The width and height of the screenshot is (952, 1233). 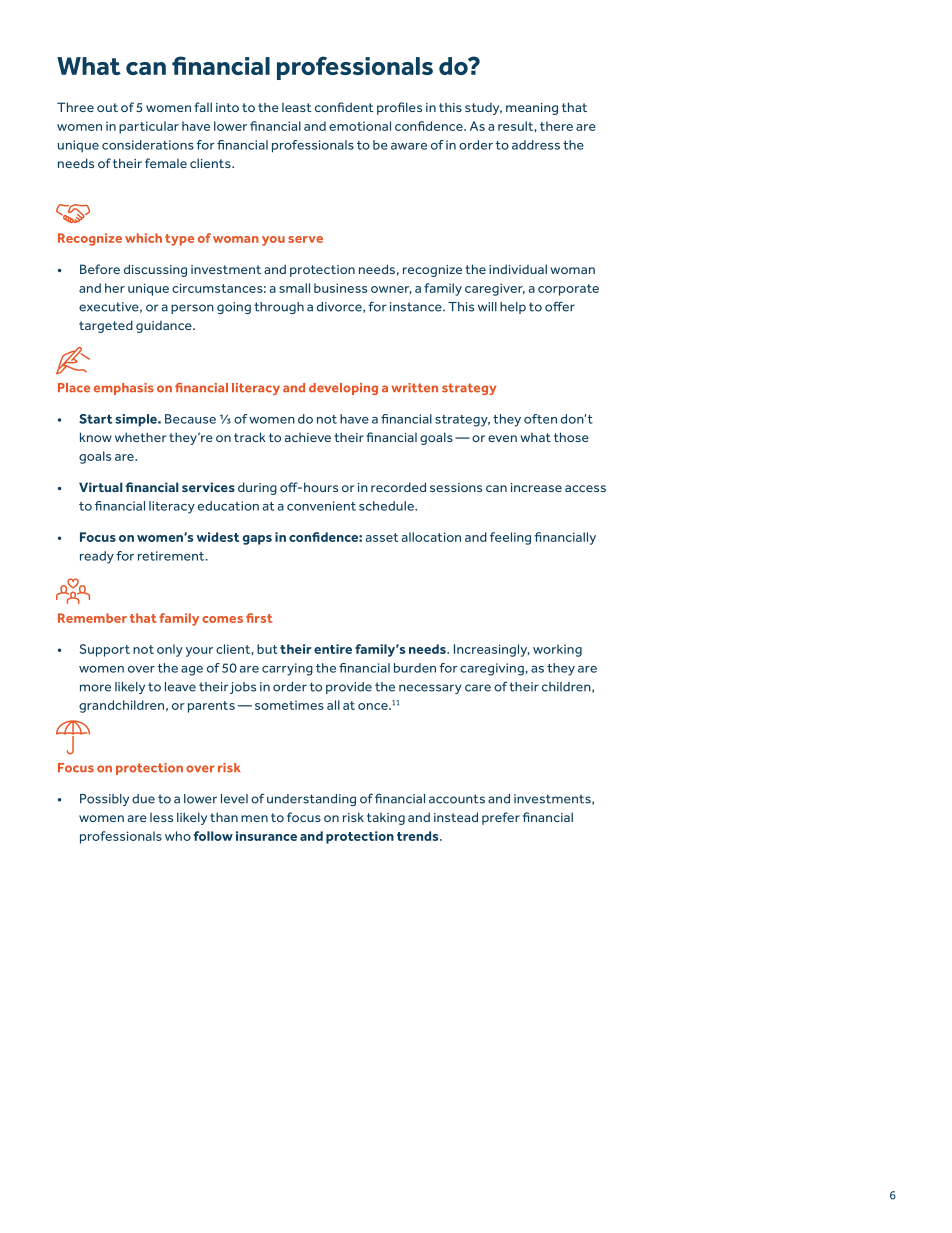 I want to click on particular, so click(x=149, y=127).
